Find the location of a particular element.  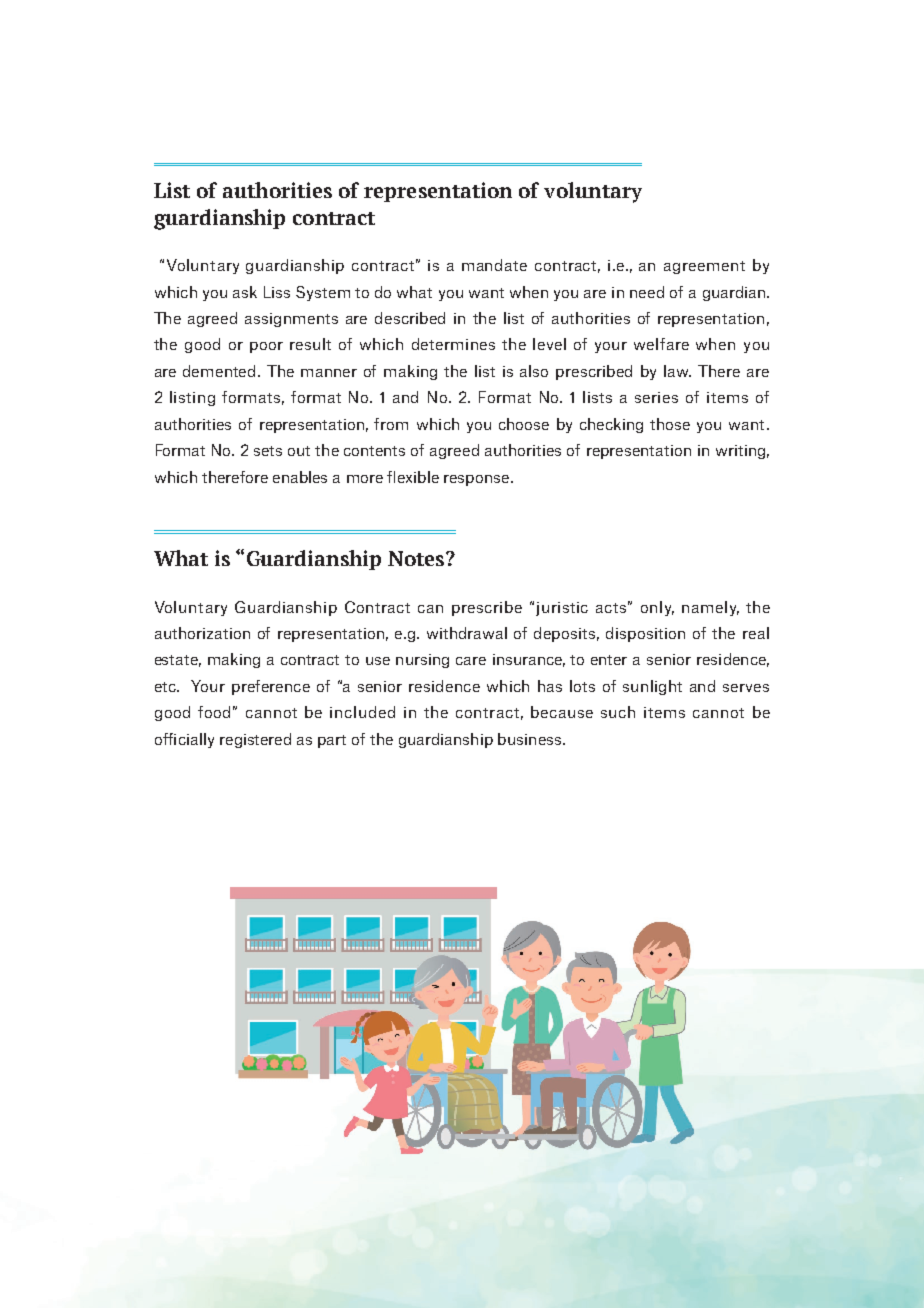

mandate is located at coordinates (494, 265).
